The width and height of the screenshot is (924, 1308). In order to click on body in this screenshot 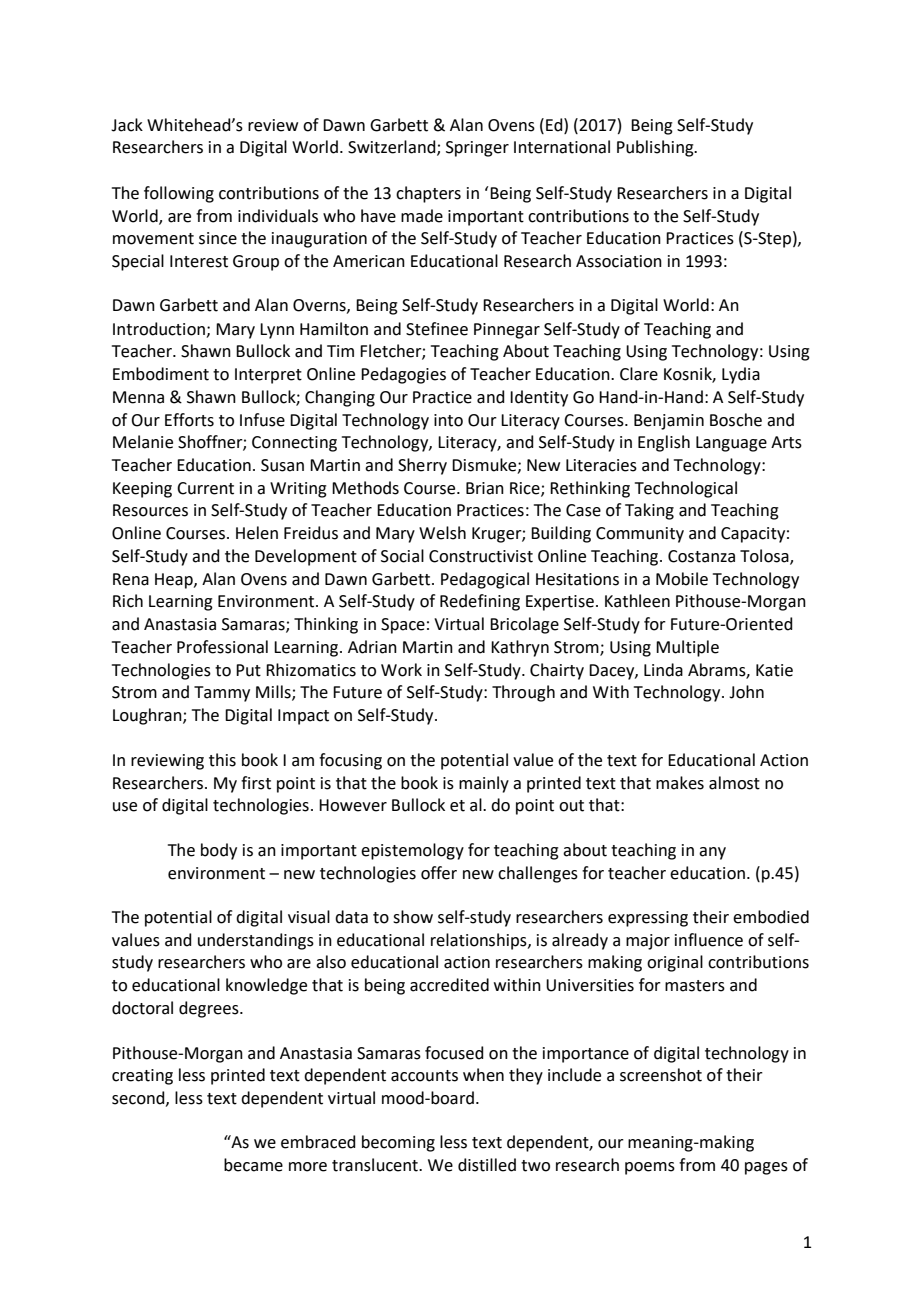, I will do `click(219, 851)`.
